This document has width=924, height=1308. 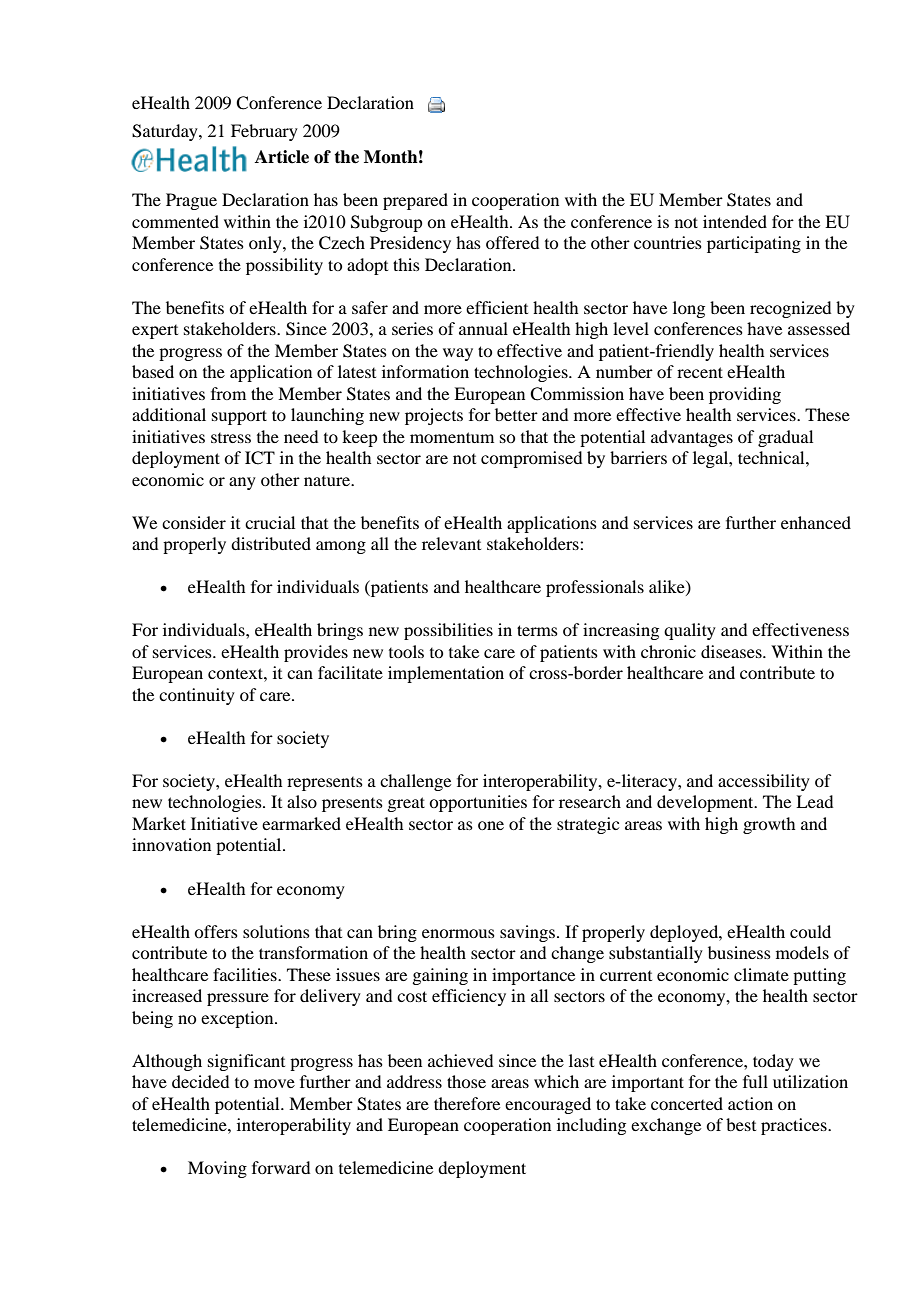 What do you see at coordinates (735, 221) in the document?
I see `intended` at bounding box center [735, 221].
